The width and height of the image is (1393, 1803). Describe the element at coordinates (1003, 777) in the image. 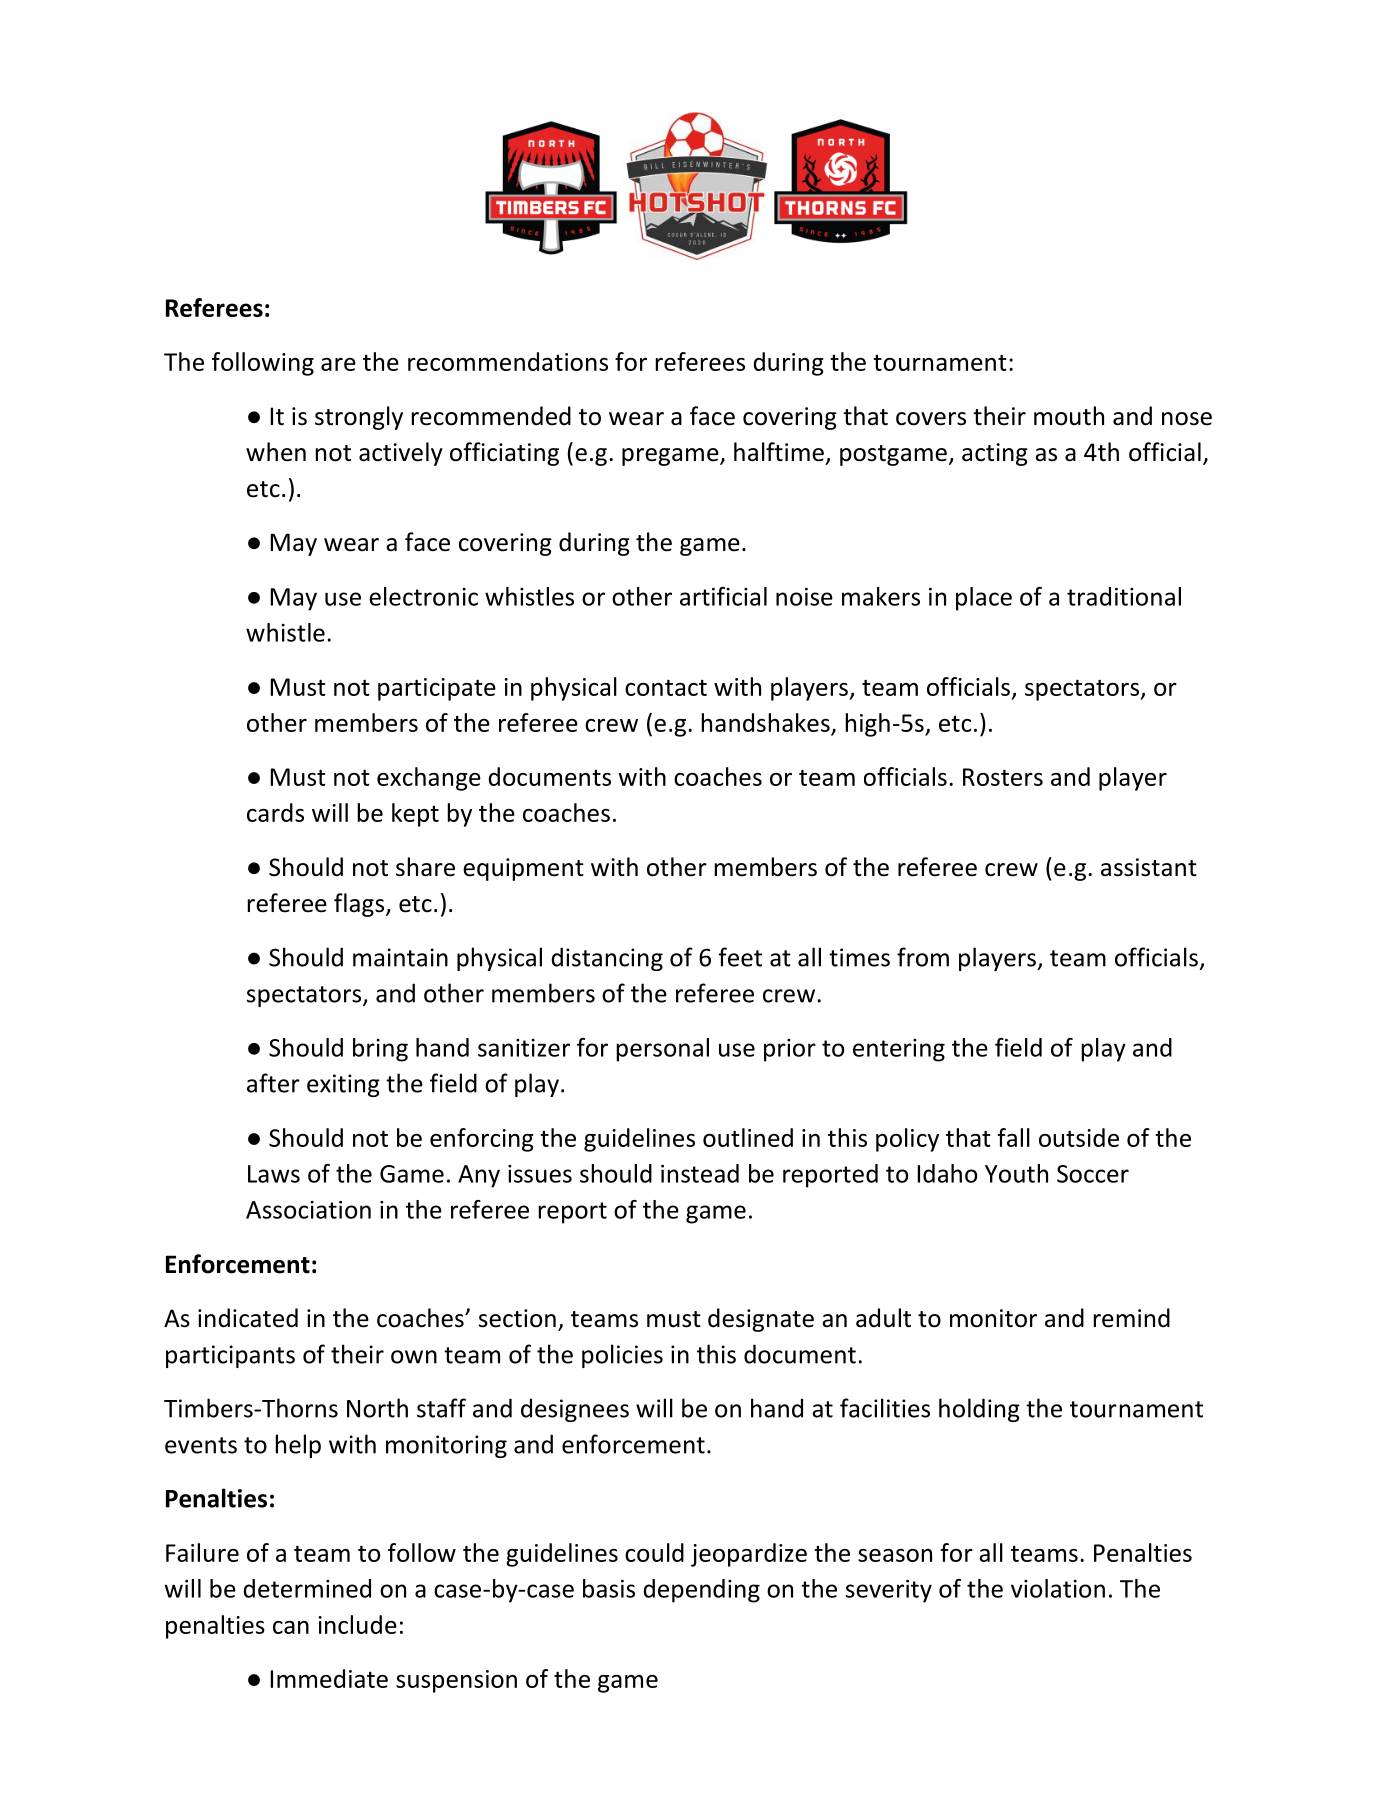

I see `Rosters` at that location.
